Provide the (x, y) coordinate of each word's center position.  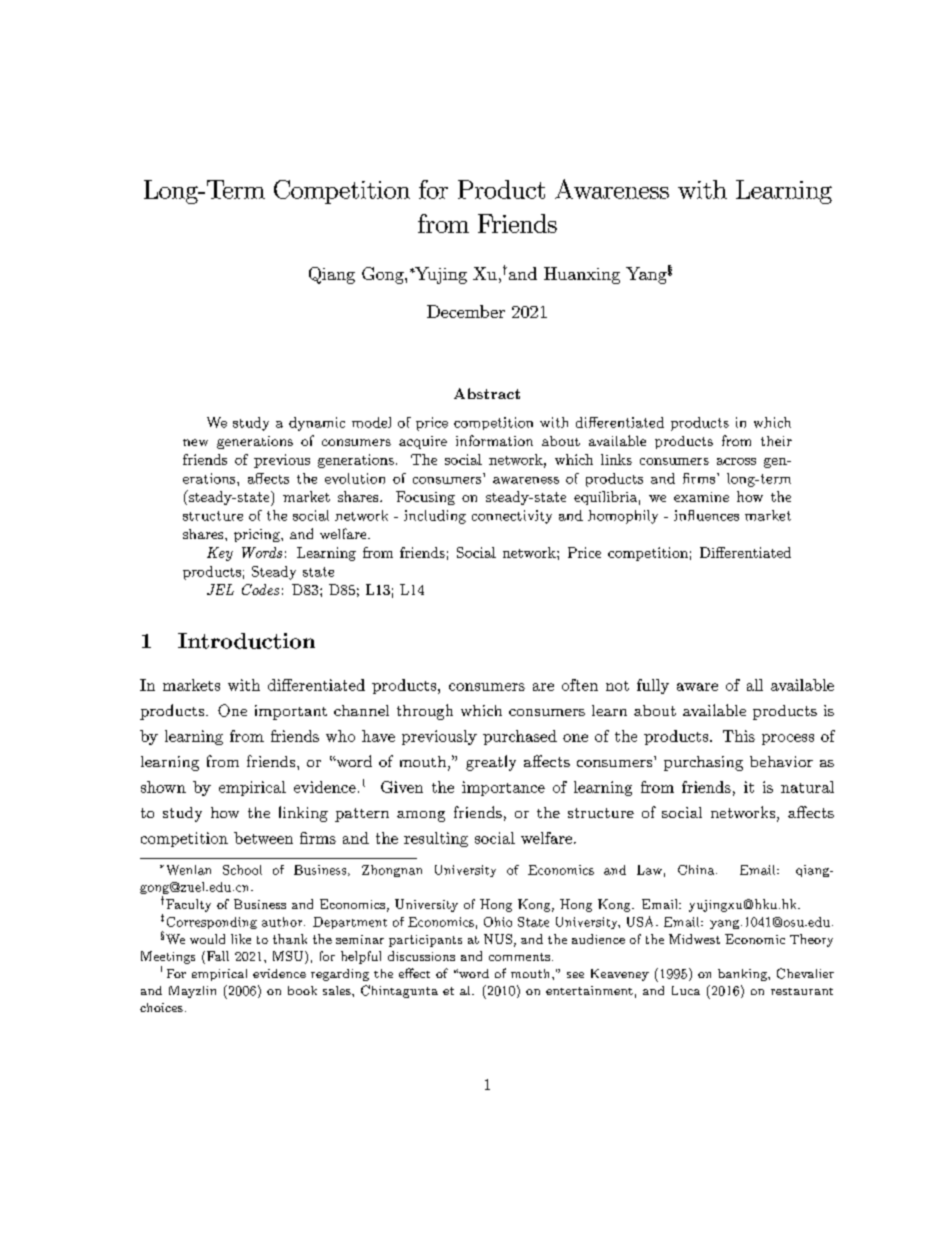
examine (701, 497)
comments (519, 957)
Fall (216, 957)
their (776, 441)
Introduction (246, 641)
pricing (258, 535)
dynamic (317, 424)
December (466, 311)
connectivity (512, 517)
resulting (436, 839)
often (580, 685)
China (696, 870)
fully (653, 686)
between (263, 838)
